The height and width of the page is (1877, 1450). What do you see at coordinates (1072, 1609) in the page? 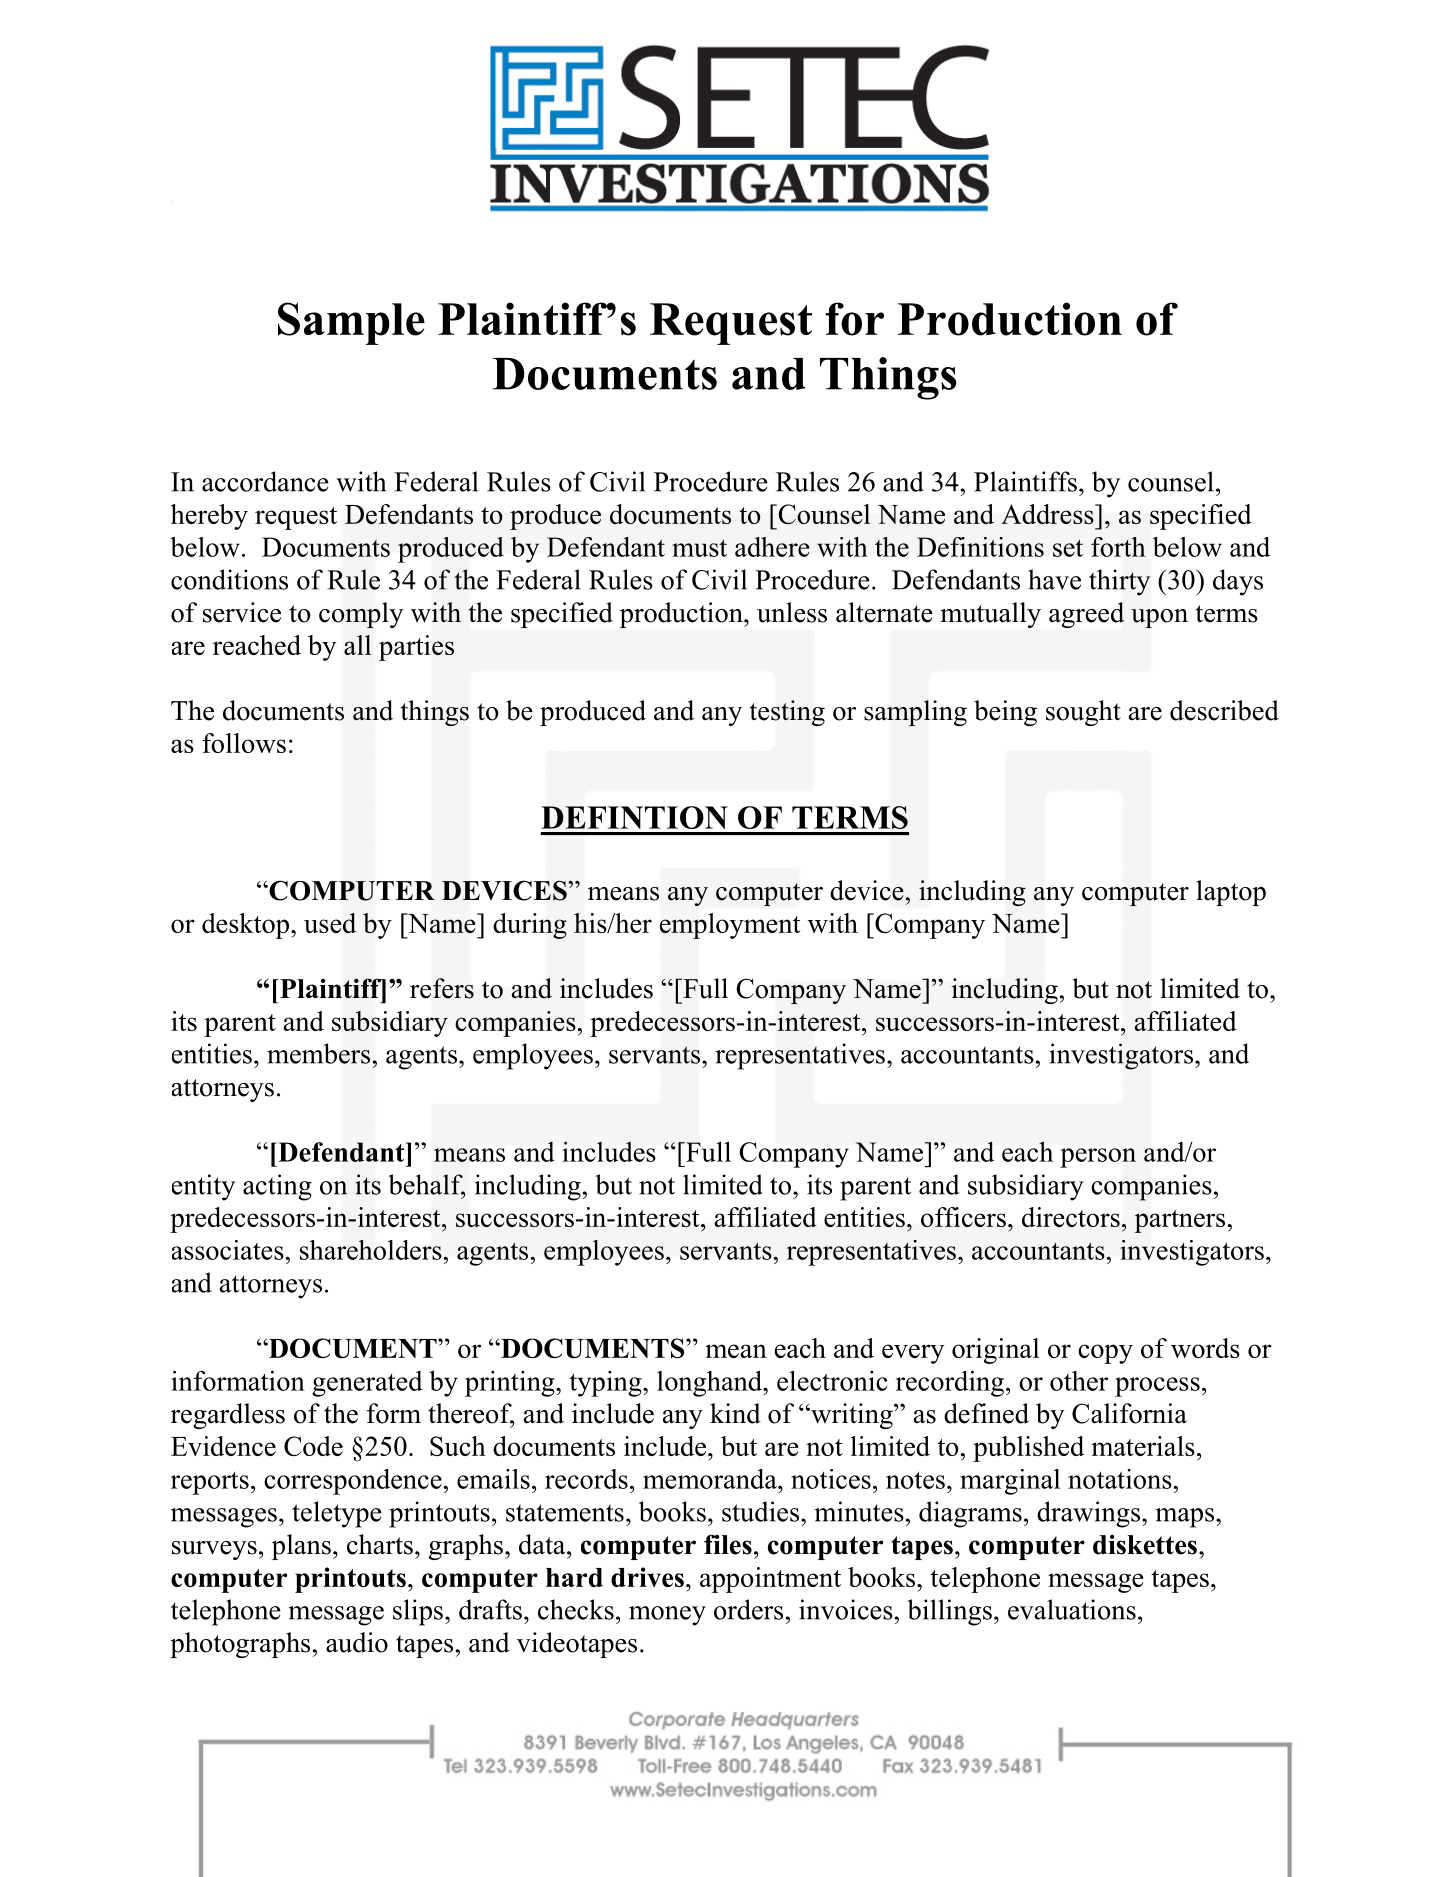
I see `evaluations` at bounding box center [1072, 1609].
